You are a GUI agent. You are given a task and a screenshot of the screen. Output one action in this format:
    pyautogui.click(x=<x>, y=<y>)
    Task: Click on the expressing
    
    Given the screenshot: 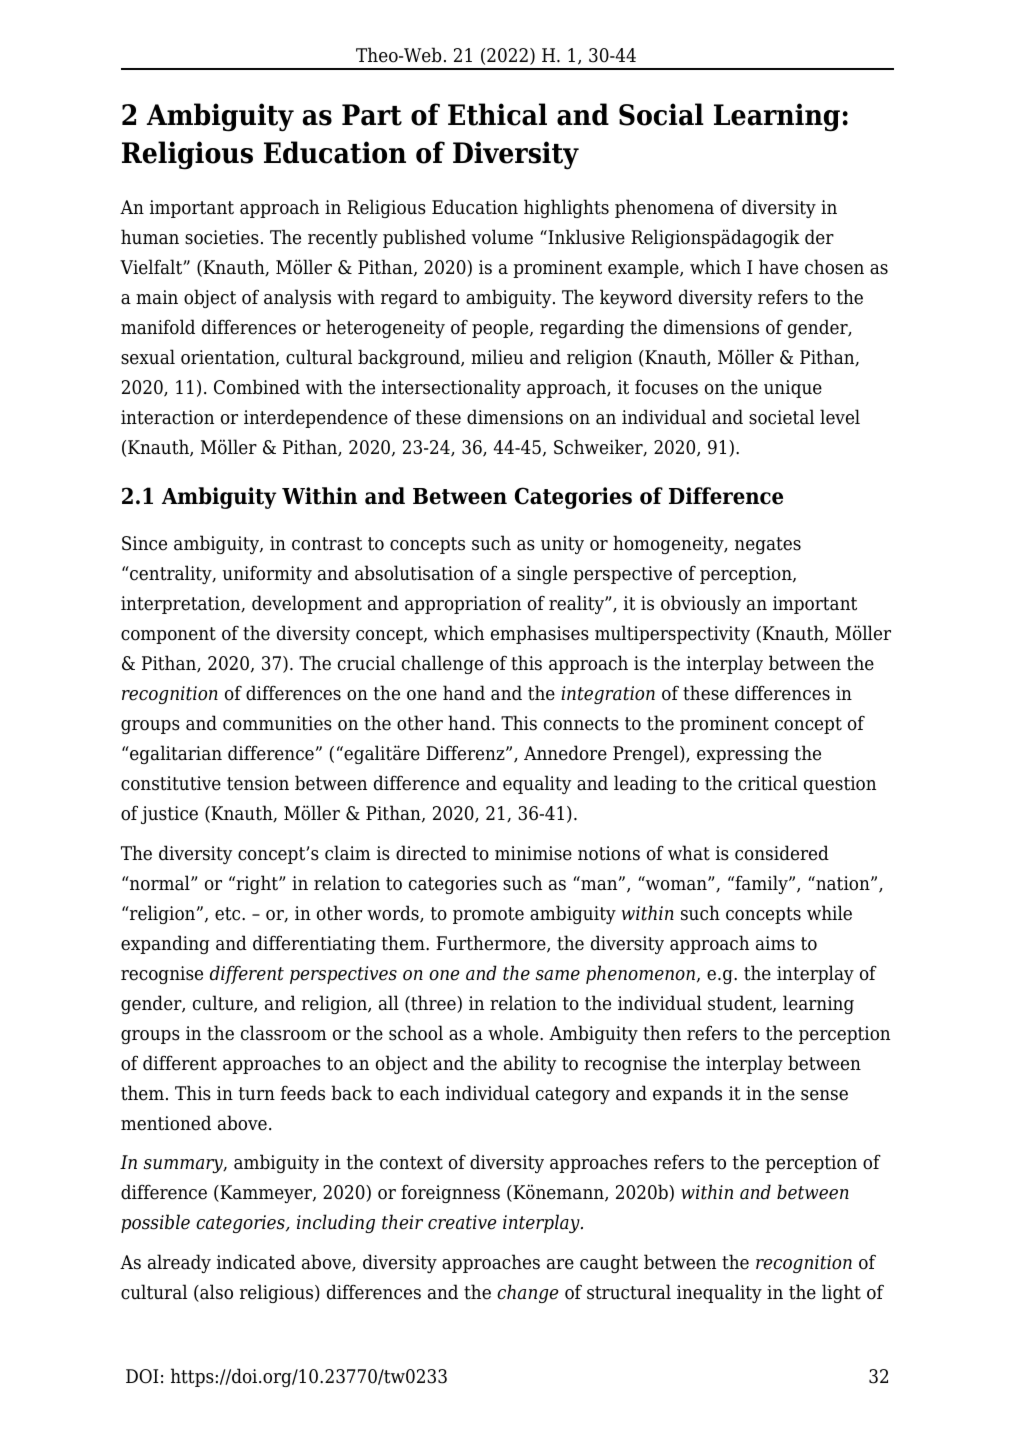 What is the action you would take?
    pyautogui.click(x=743, y=755)
